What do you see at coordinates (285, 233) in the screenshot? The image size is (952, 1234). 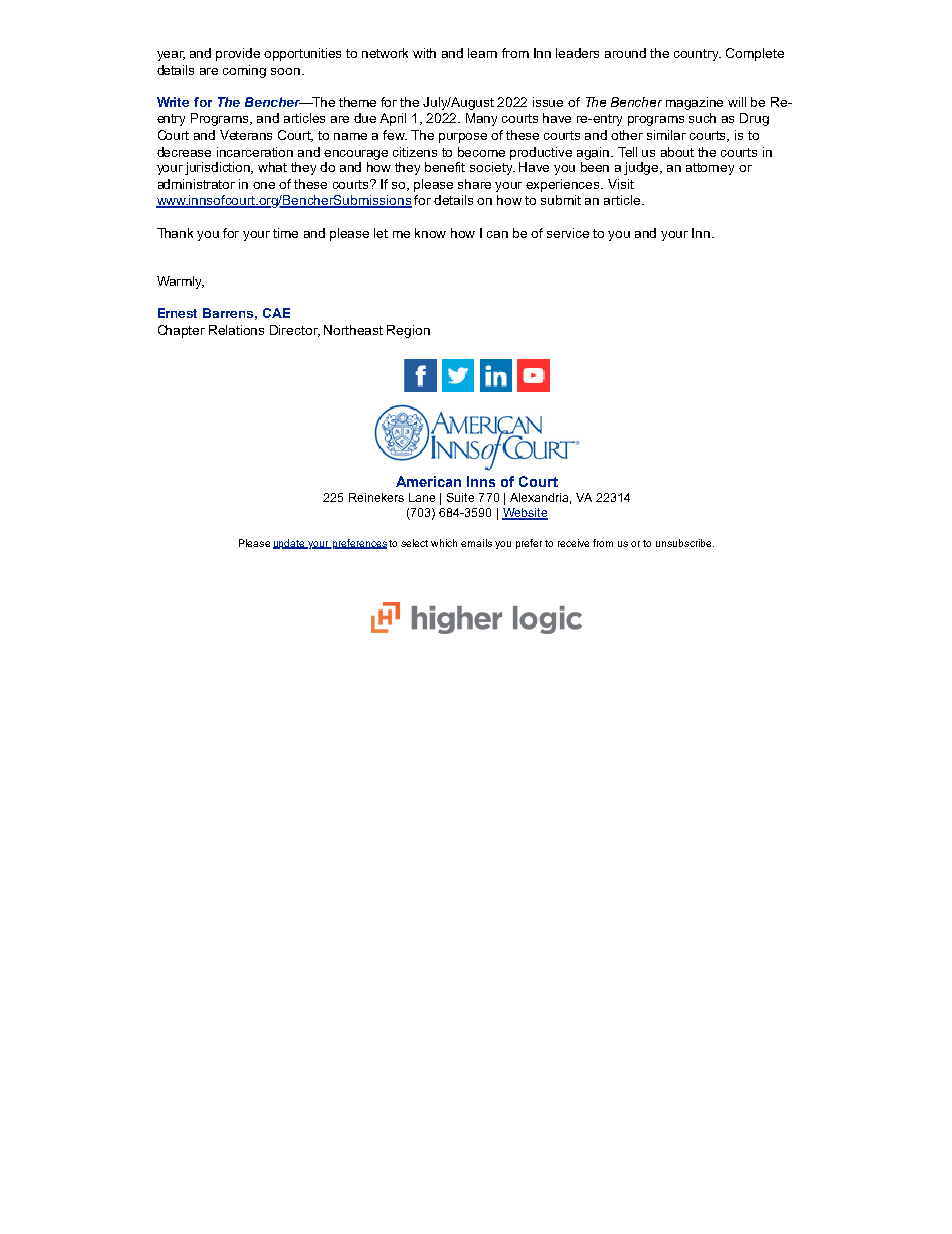 I see `time` at bounding box center [285, 233].
